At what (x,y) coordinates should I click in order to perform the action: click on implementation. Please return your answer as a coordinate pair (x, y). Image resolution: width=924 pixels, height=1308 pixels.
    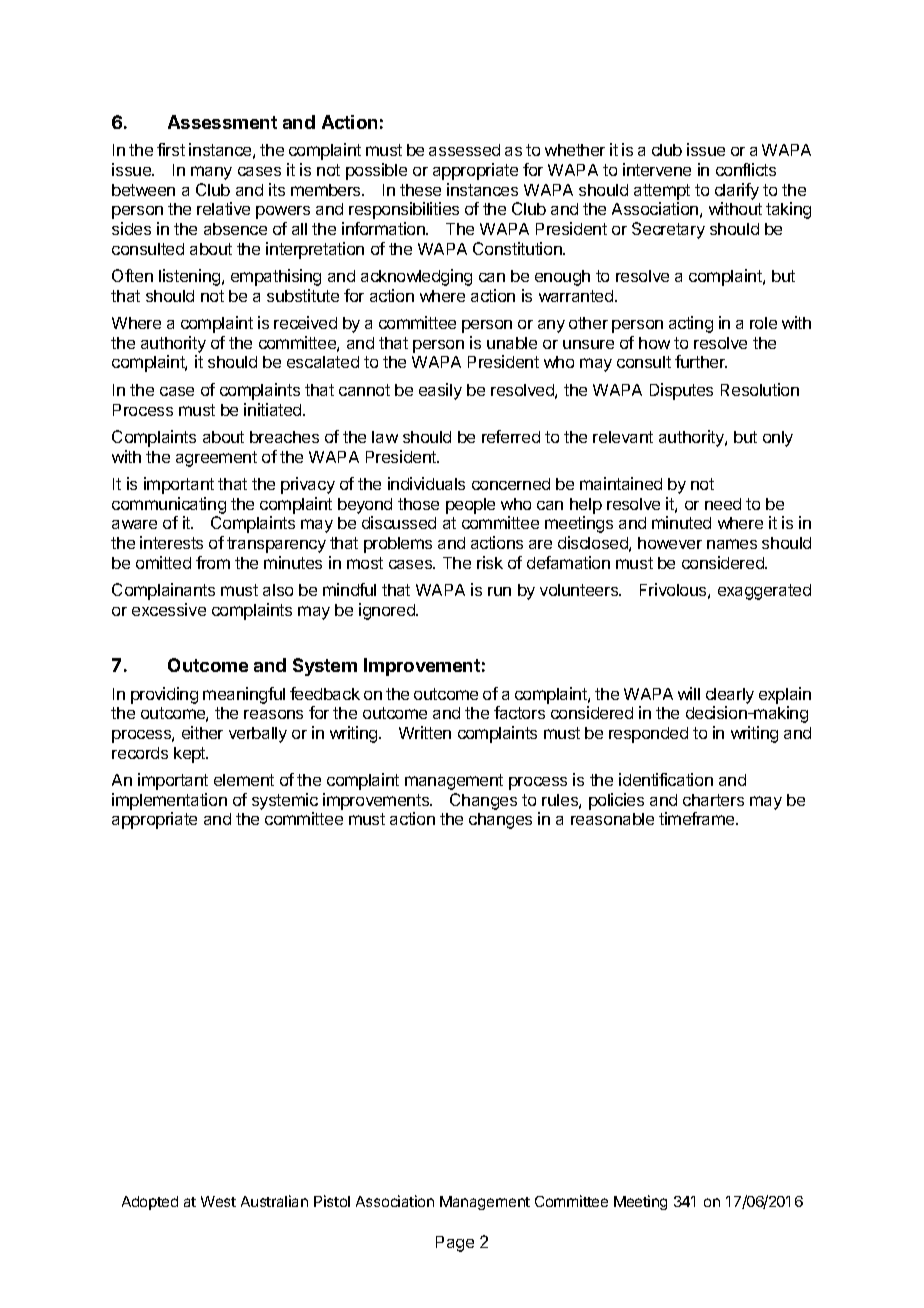
    Looking at the image, I should click on (169, 801).
